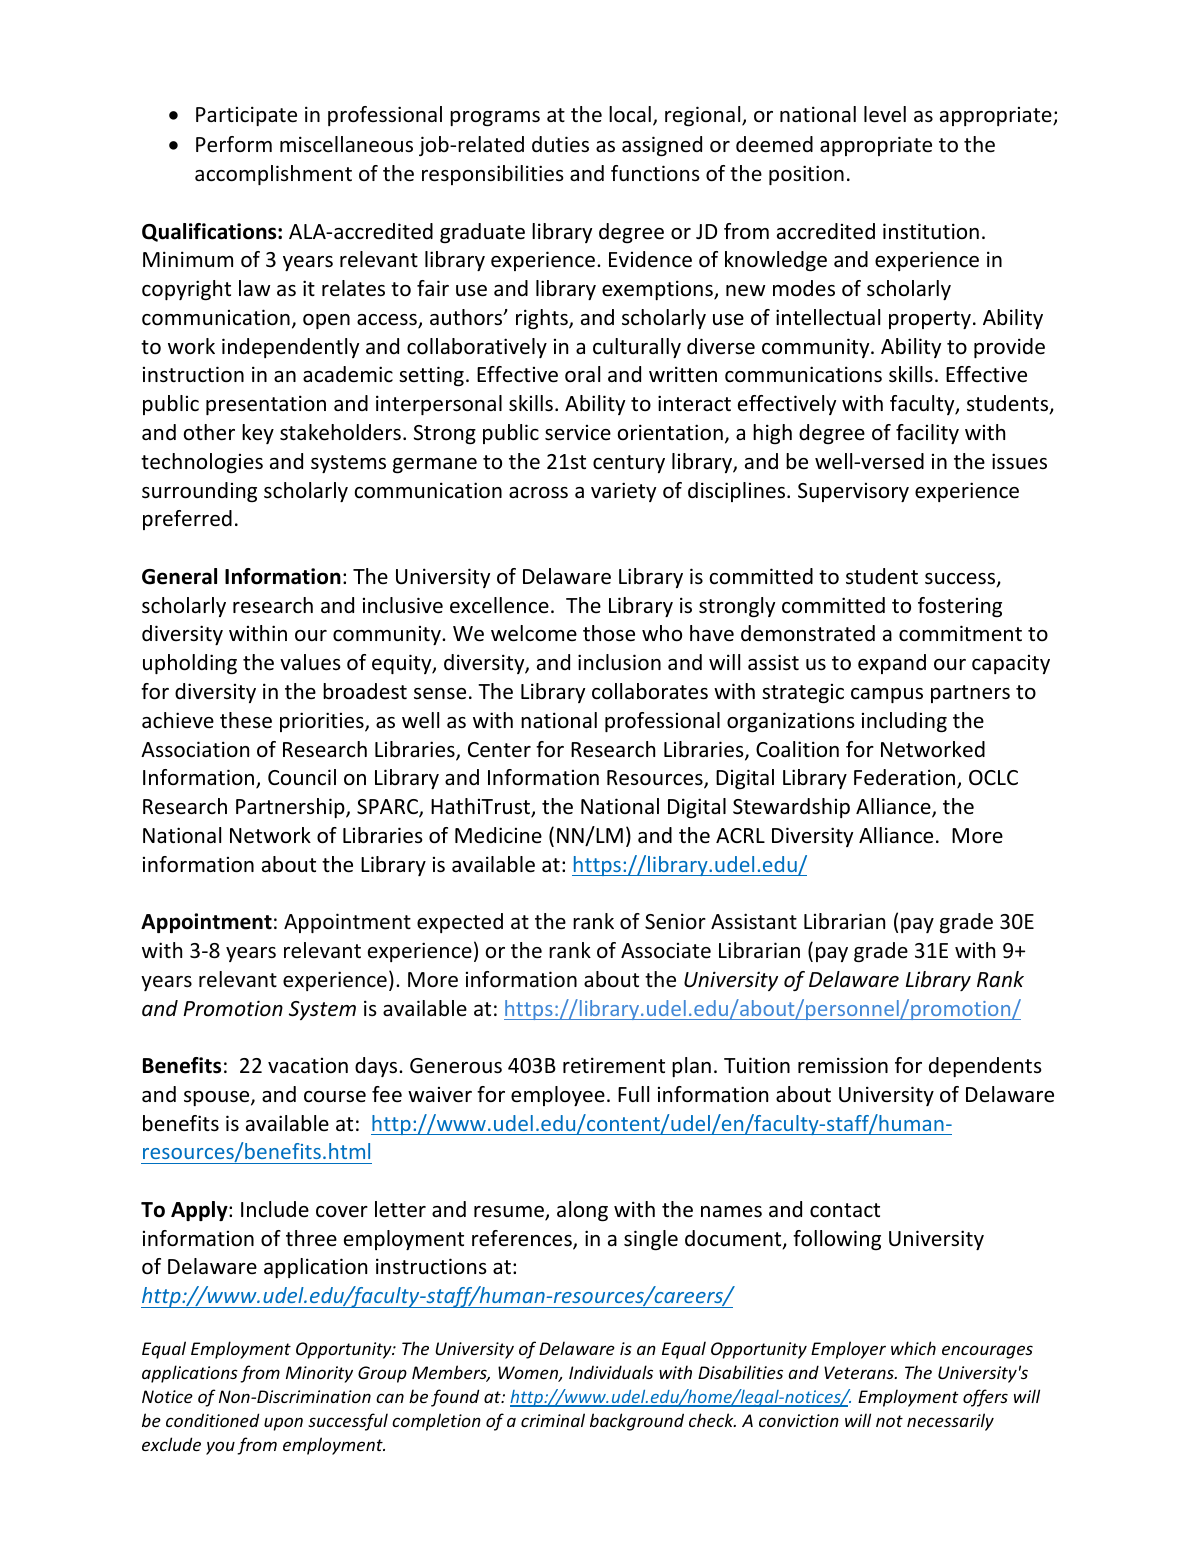 The image size is (1202, 1556). I want to click on upon, so click(283, 1424).
